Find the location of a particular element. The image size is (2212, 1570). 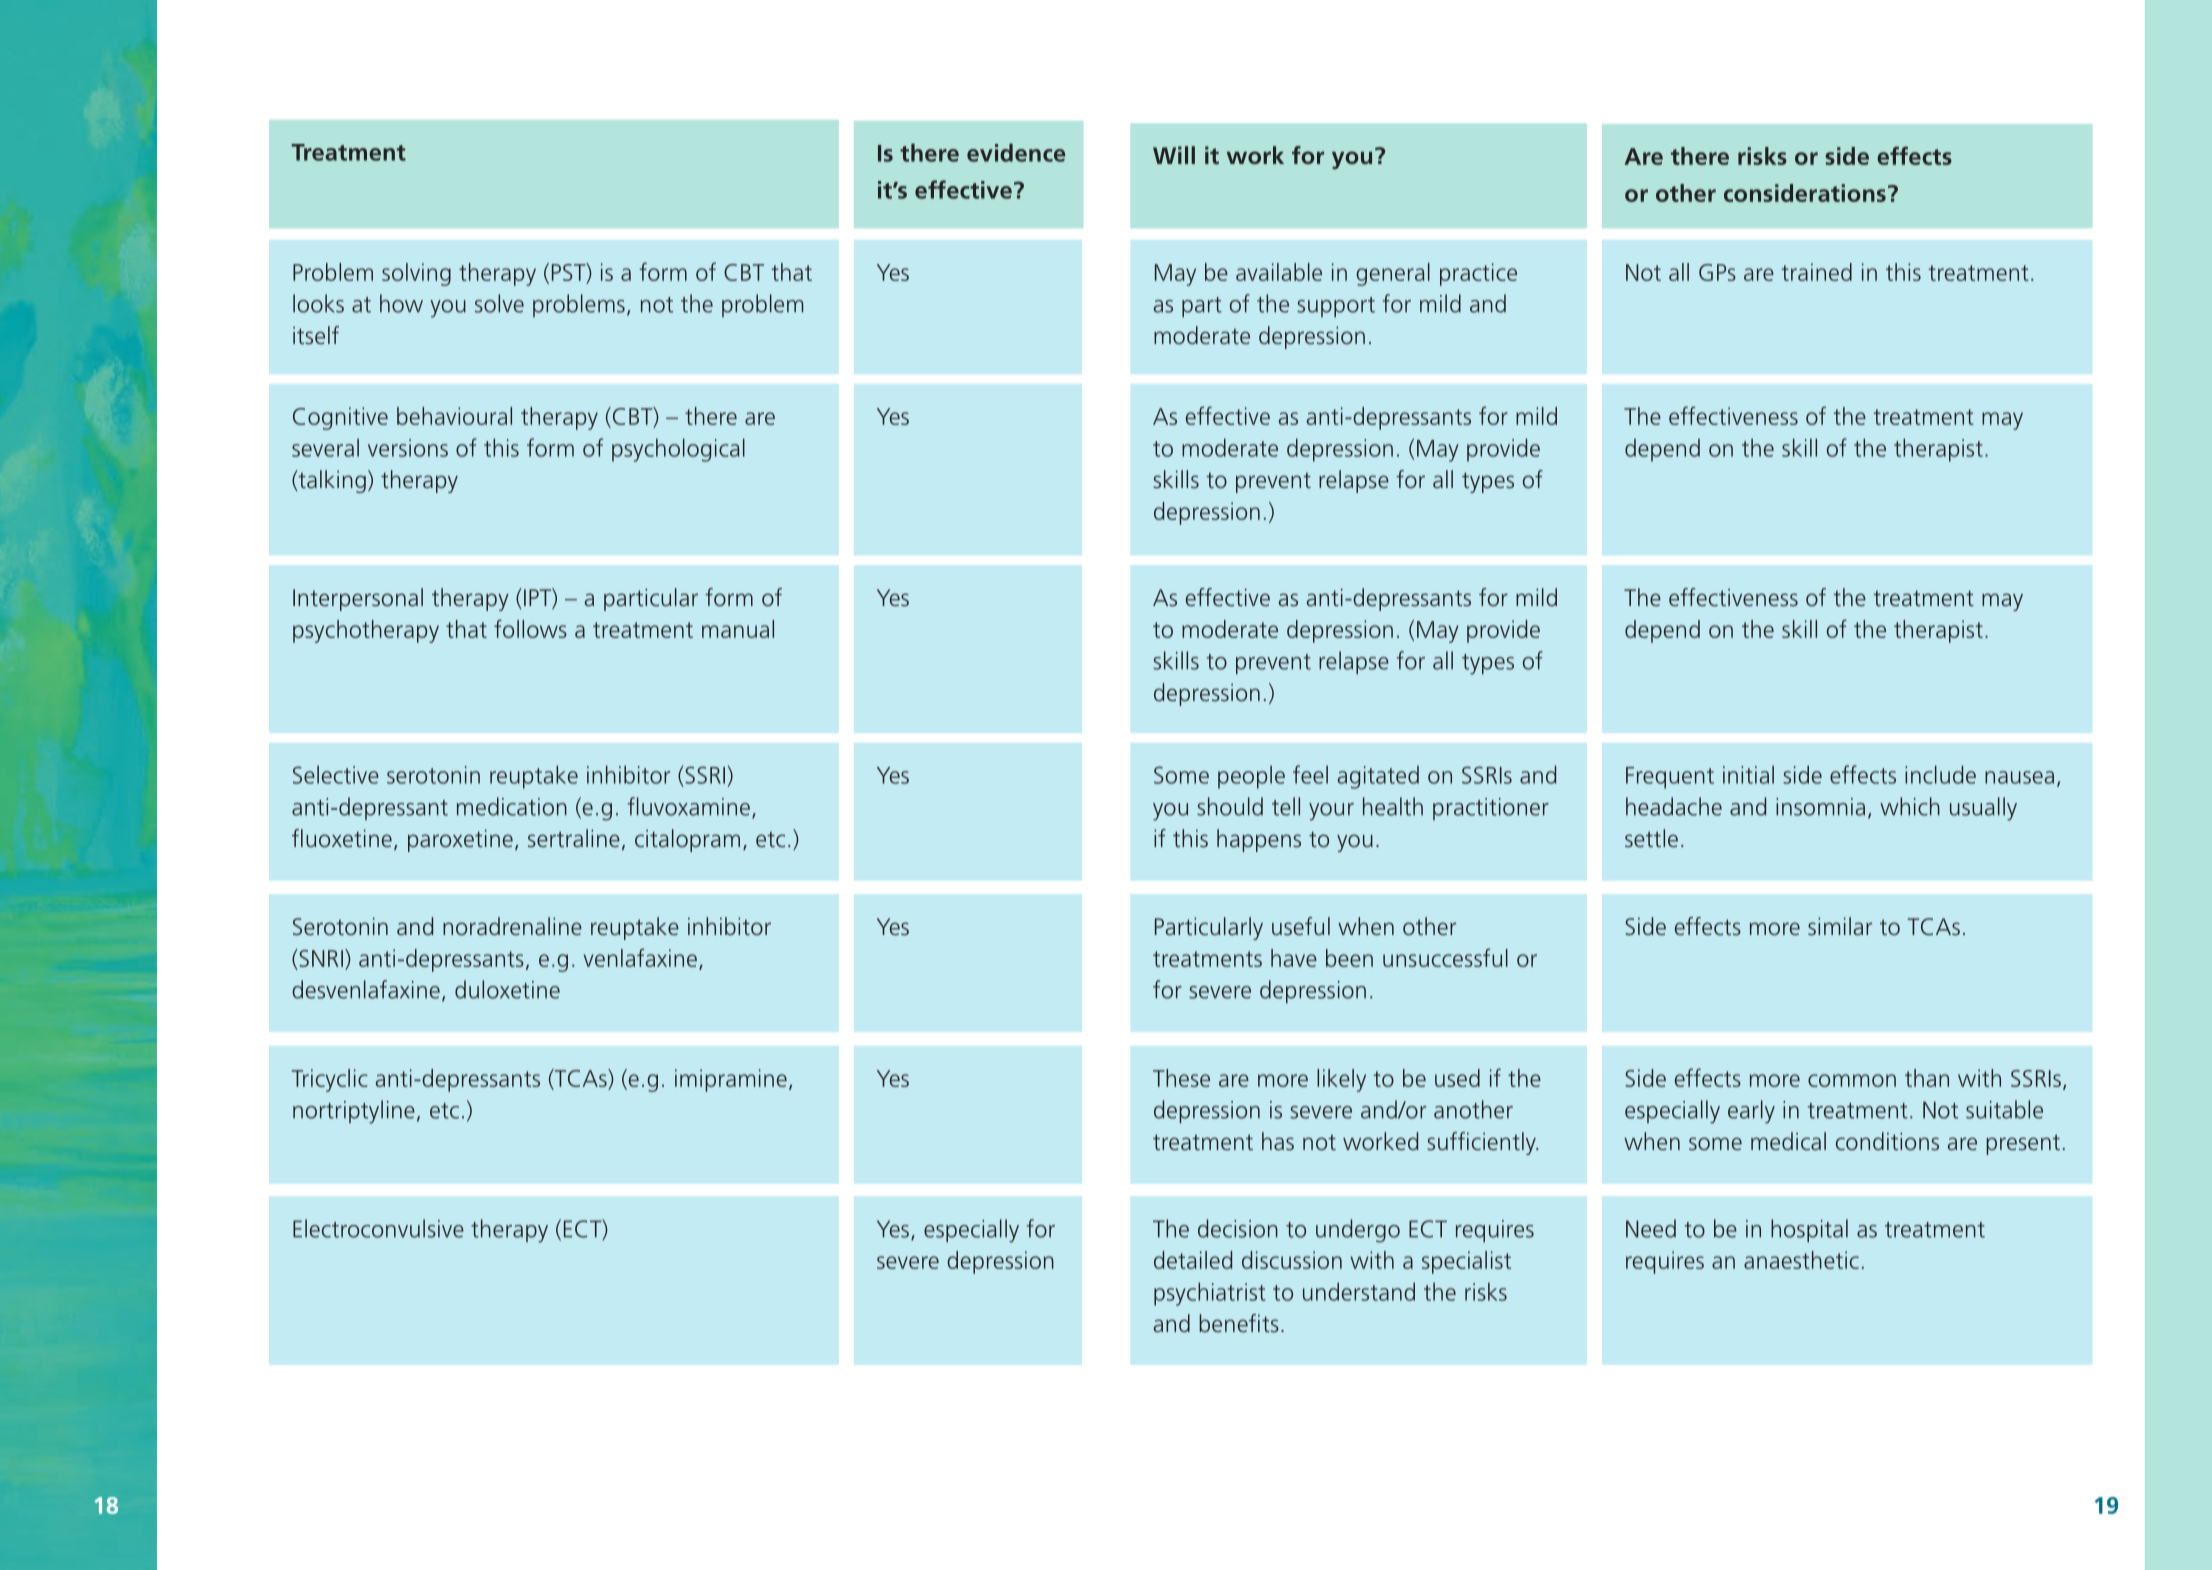

Will is located at coordinates (1174, 155).
